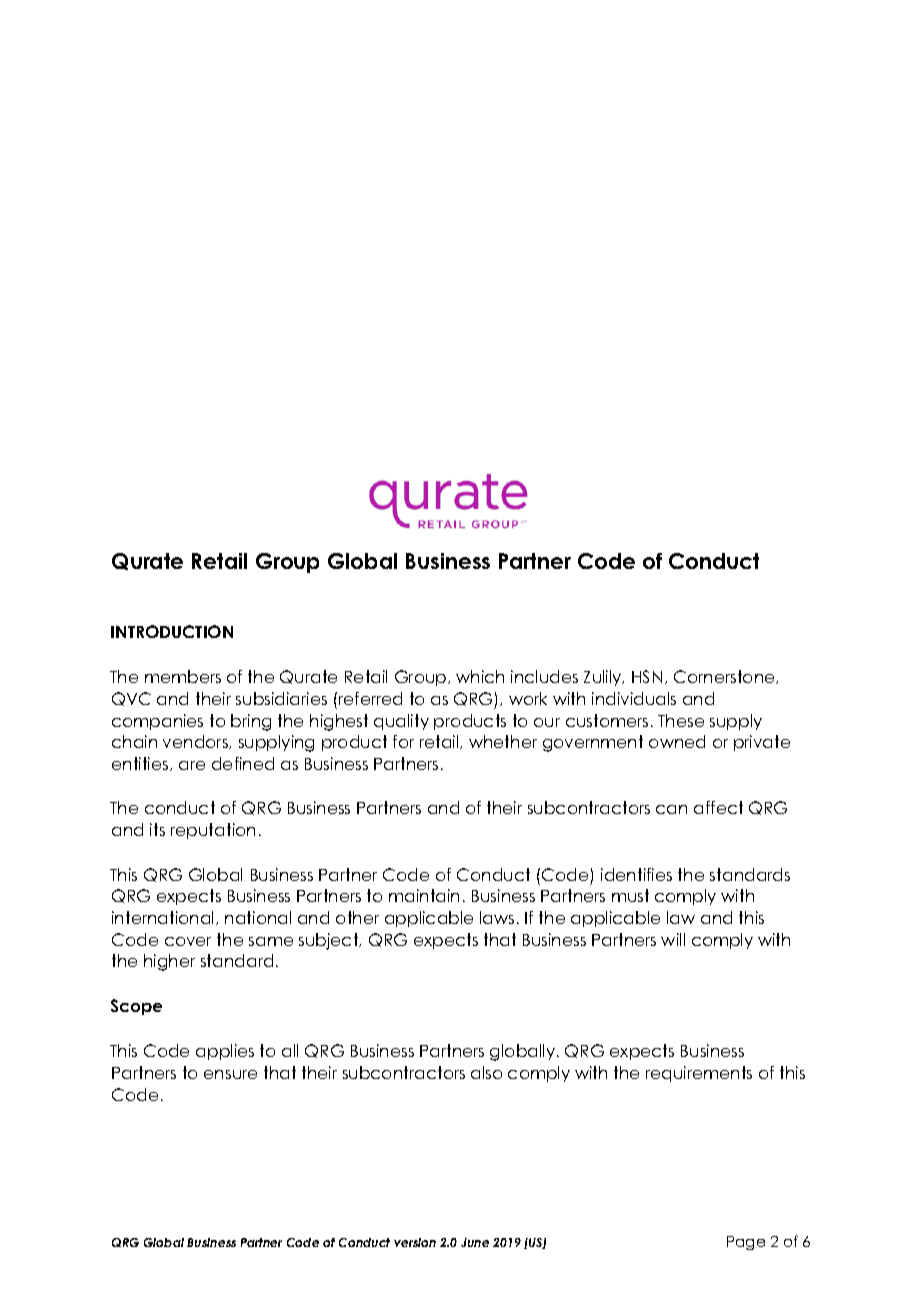 The width and height of the screenshot is (924, 1308). I want to click on June, so click(475, 1242).
